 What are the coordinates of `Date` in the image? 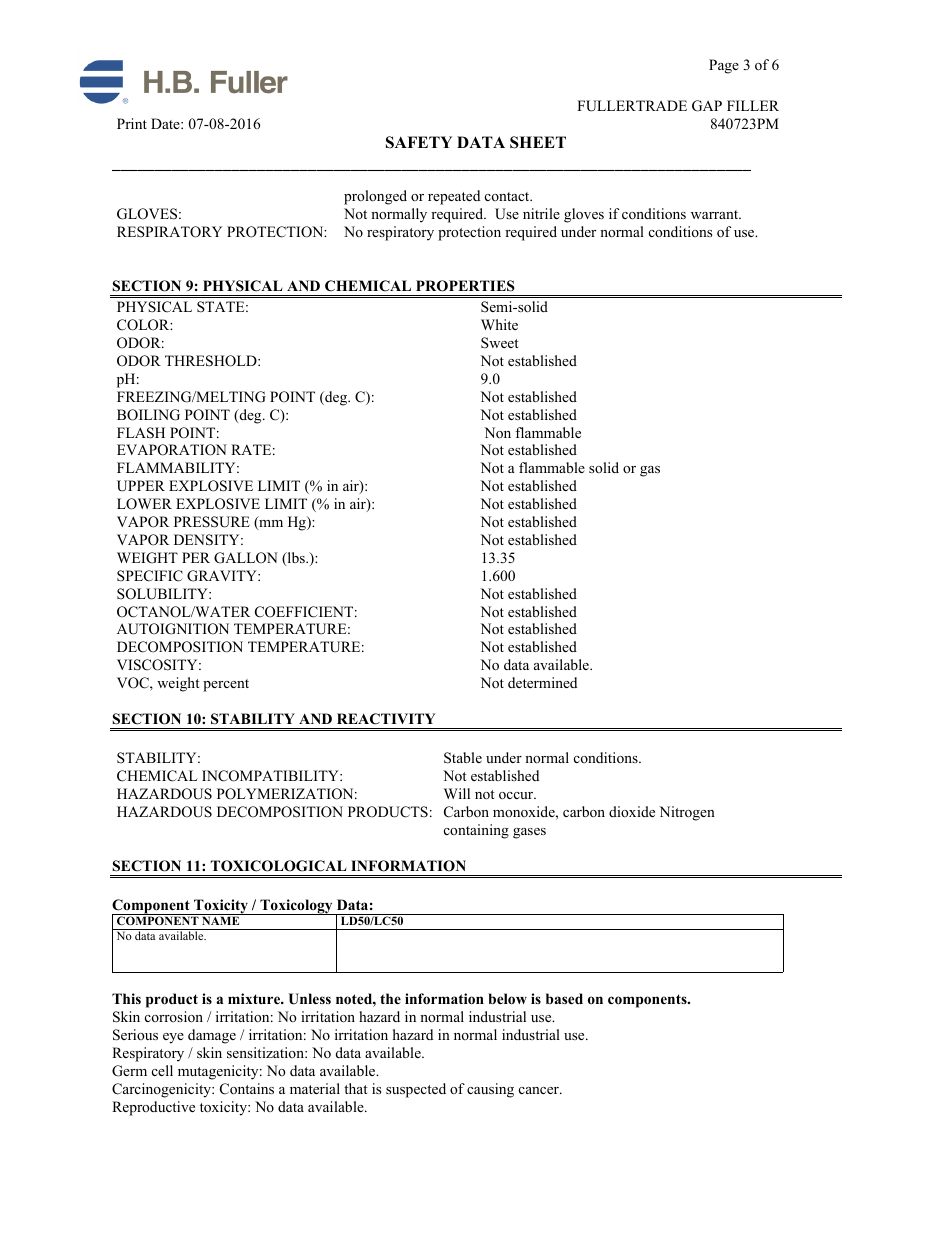 It's located at (166, 123).
